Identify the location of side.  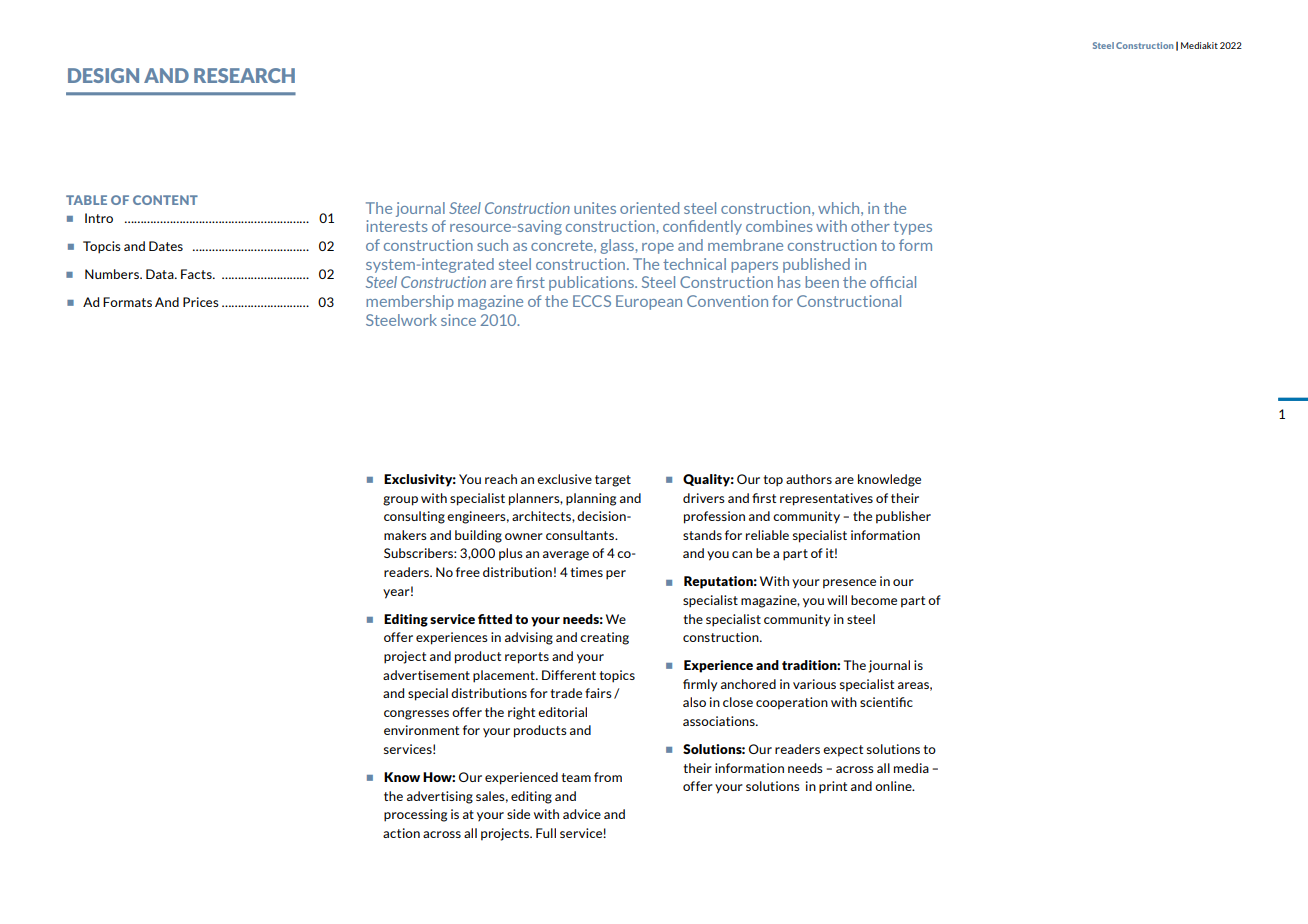
(518, 814).
